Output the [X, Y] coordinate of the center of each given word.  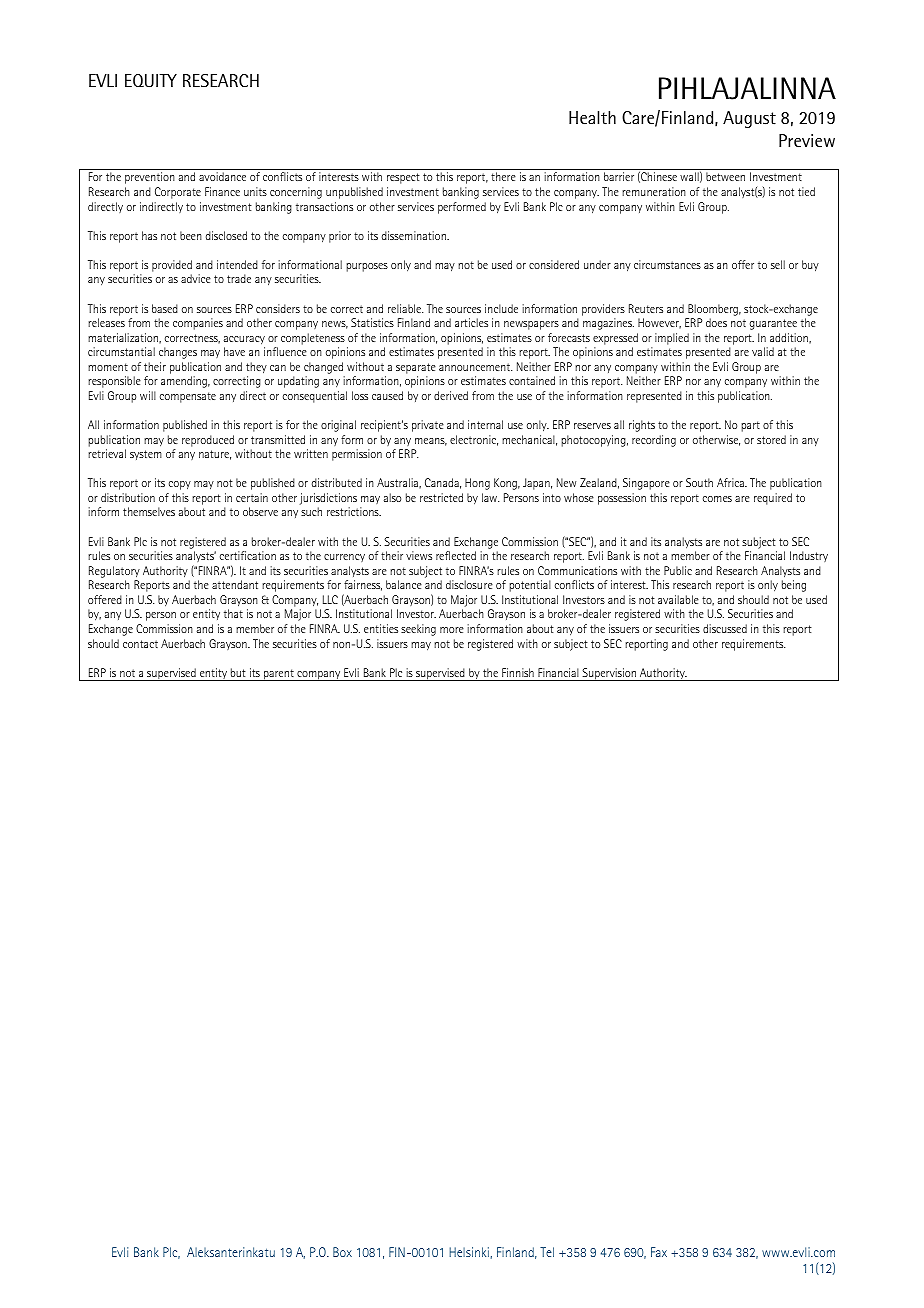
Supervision [609, 674]
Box [342, 1252]
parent [279, 675]
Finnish [518, 672]
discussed [725, 628]
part [750, 426]
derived [451, 395]
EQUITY [151, 81]
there [503, 176]
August [749, 119]
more [452, 630]
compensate [188, 397]
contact [140, 644]
